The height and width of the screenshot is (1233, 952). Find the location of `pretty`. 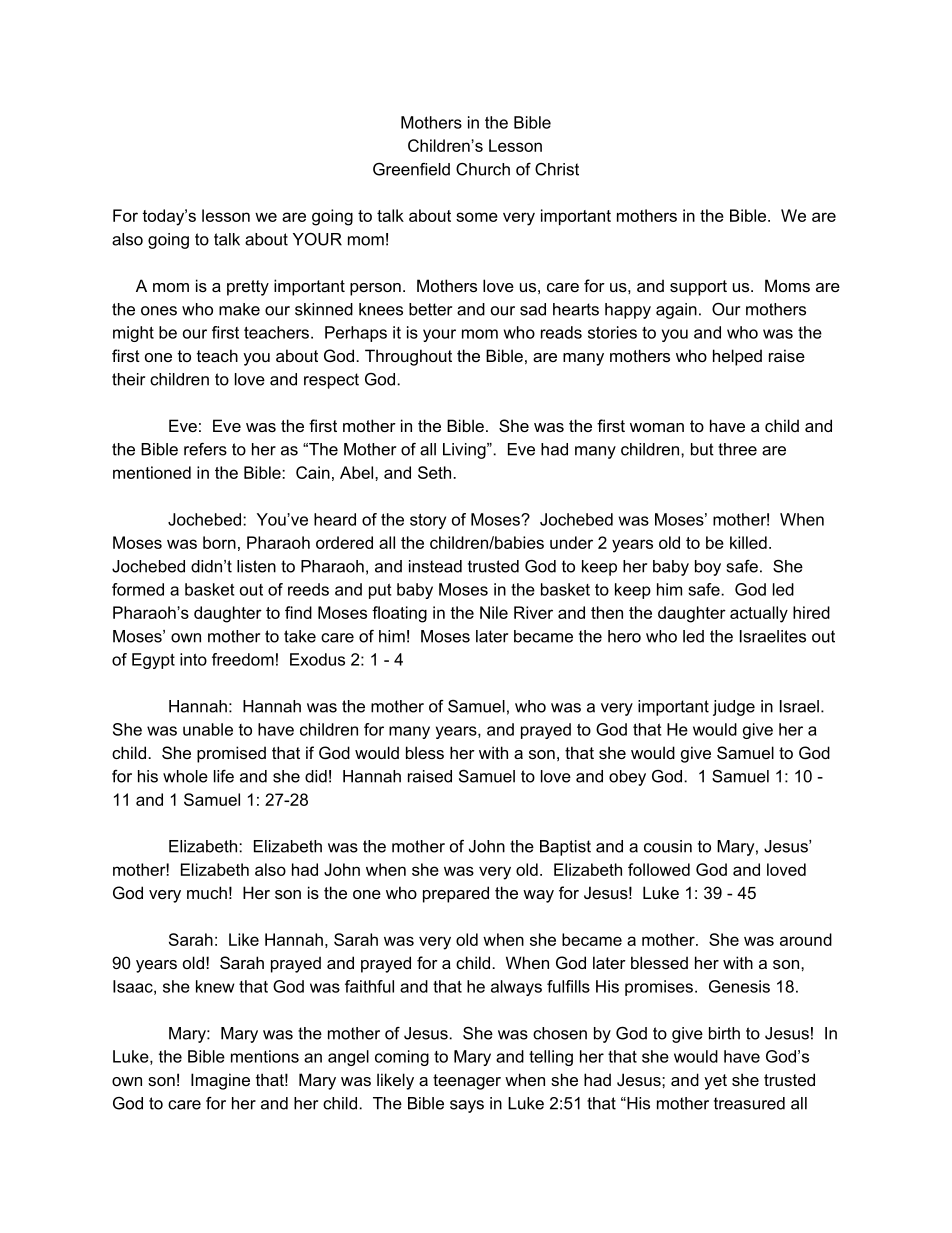

pretty is located at coordinates (248, 288).
